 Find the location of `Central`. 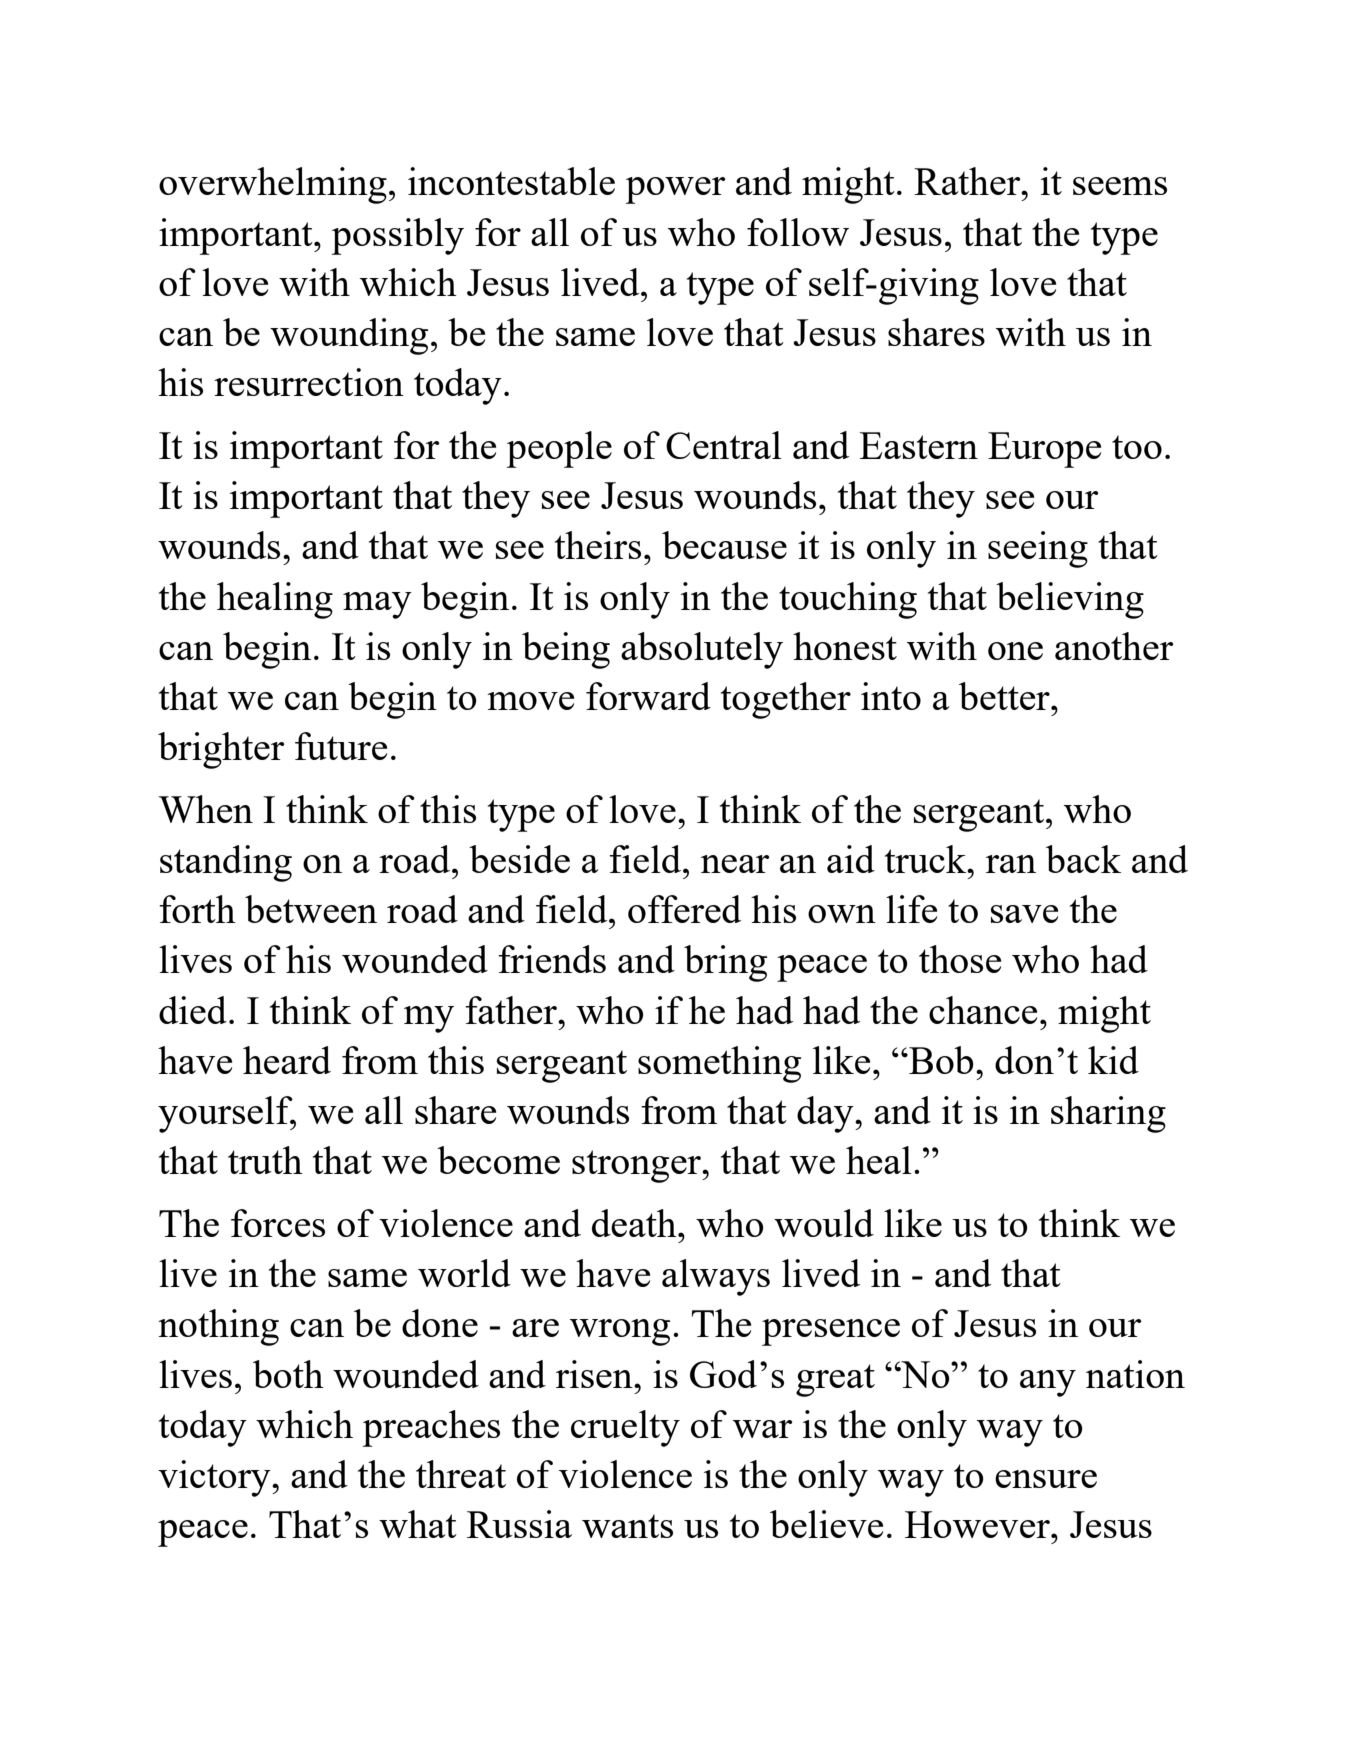

Central is located at coordinates (724, 445).
